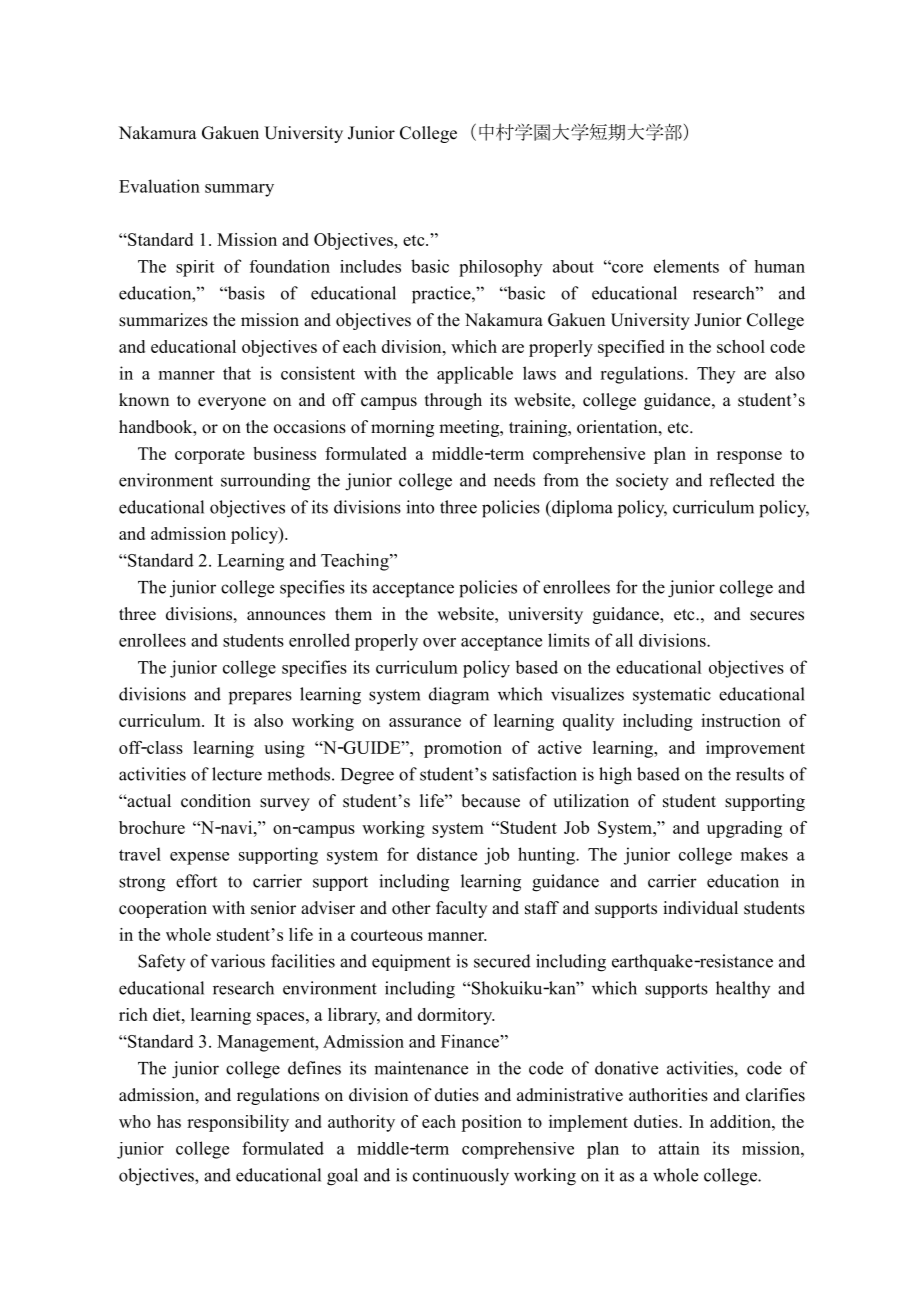 The image size is (924, 1308). Describe the element at coordinates (238, 1123) in the screenshot. I see `responsibility` at that location.
